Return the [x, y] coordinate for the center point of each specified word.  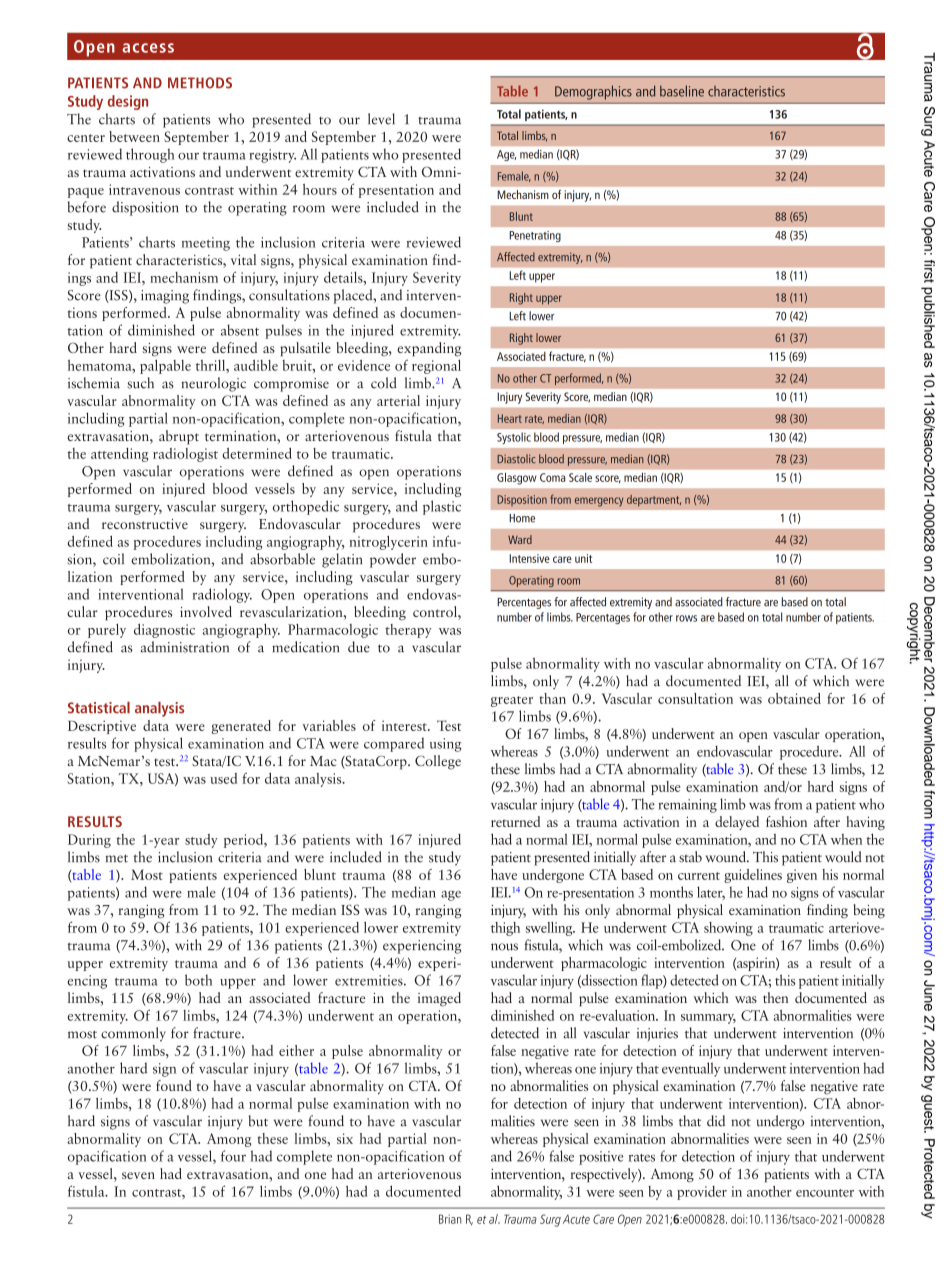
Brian [450, 1219]
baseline [682, 91]
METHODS [200, 83]
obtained [794, 698]
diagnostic [164, 631]
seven [138, 1175]
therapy [408, 631]
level [381, 119]
